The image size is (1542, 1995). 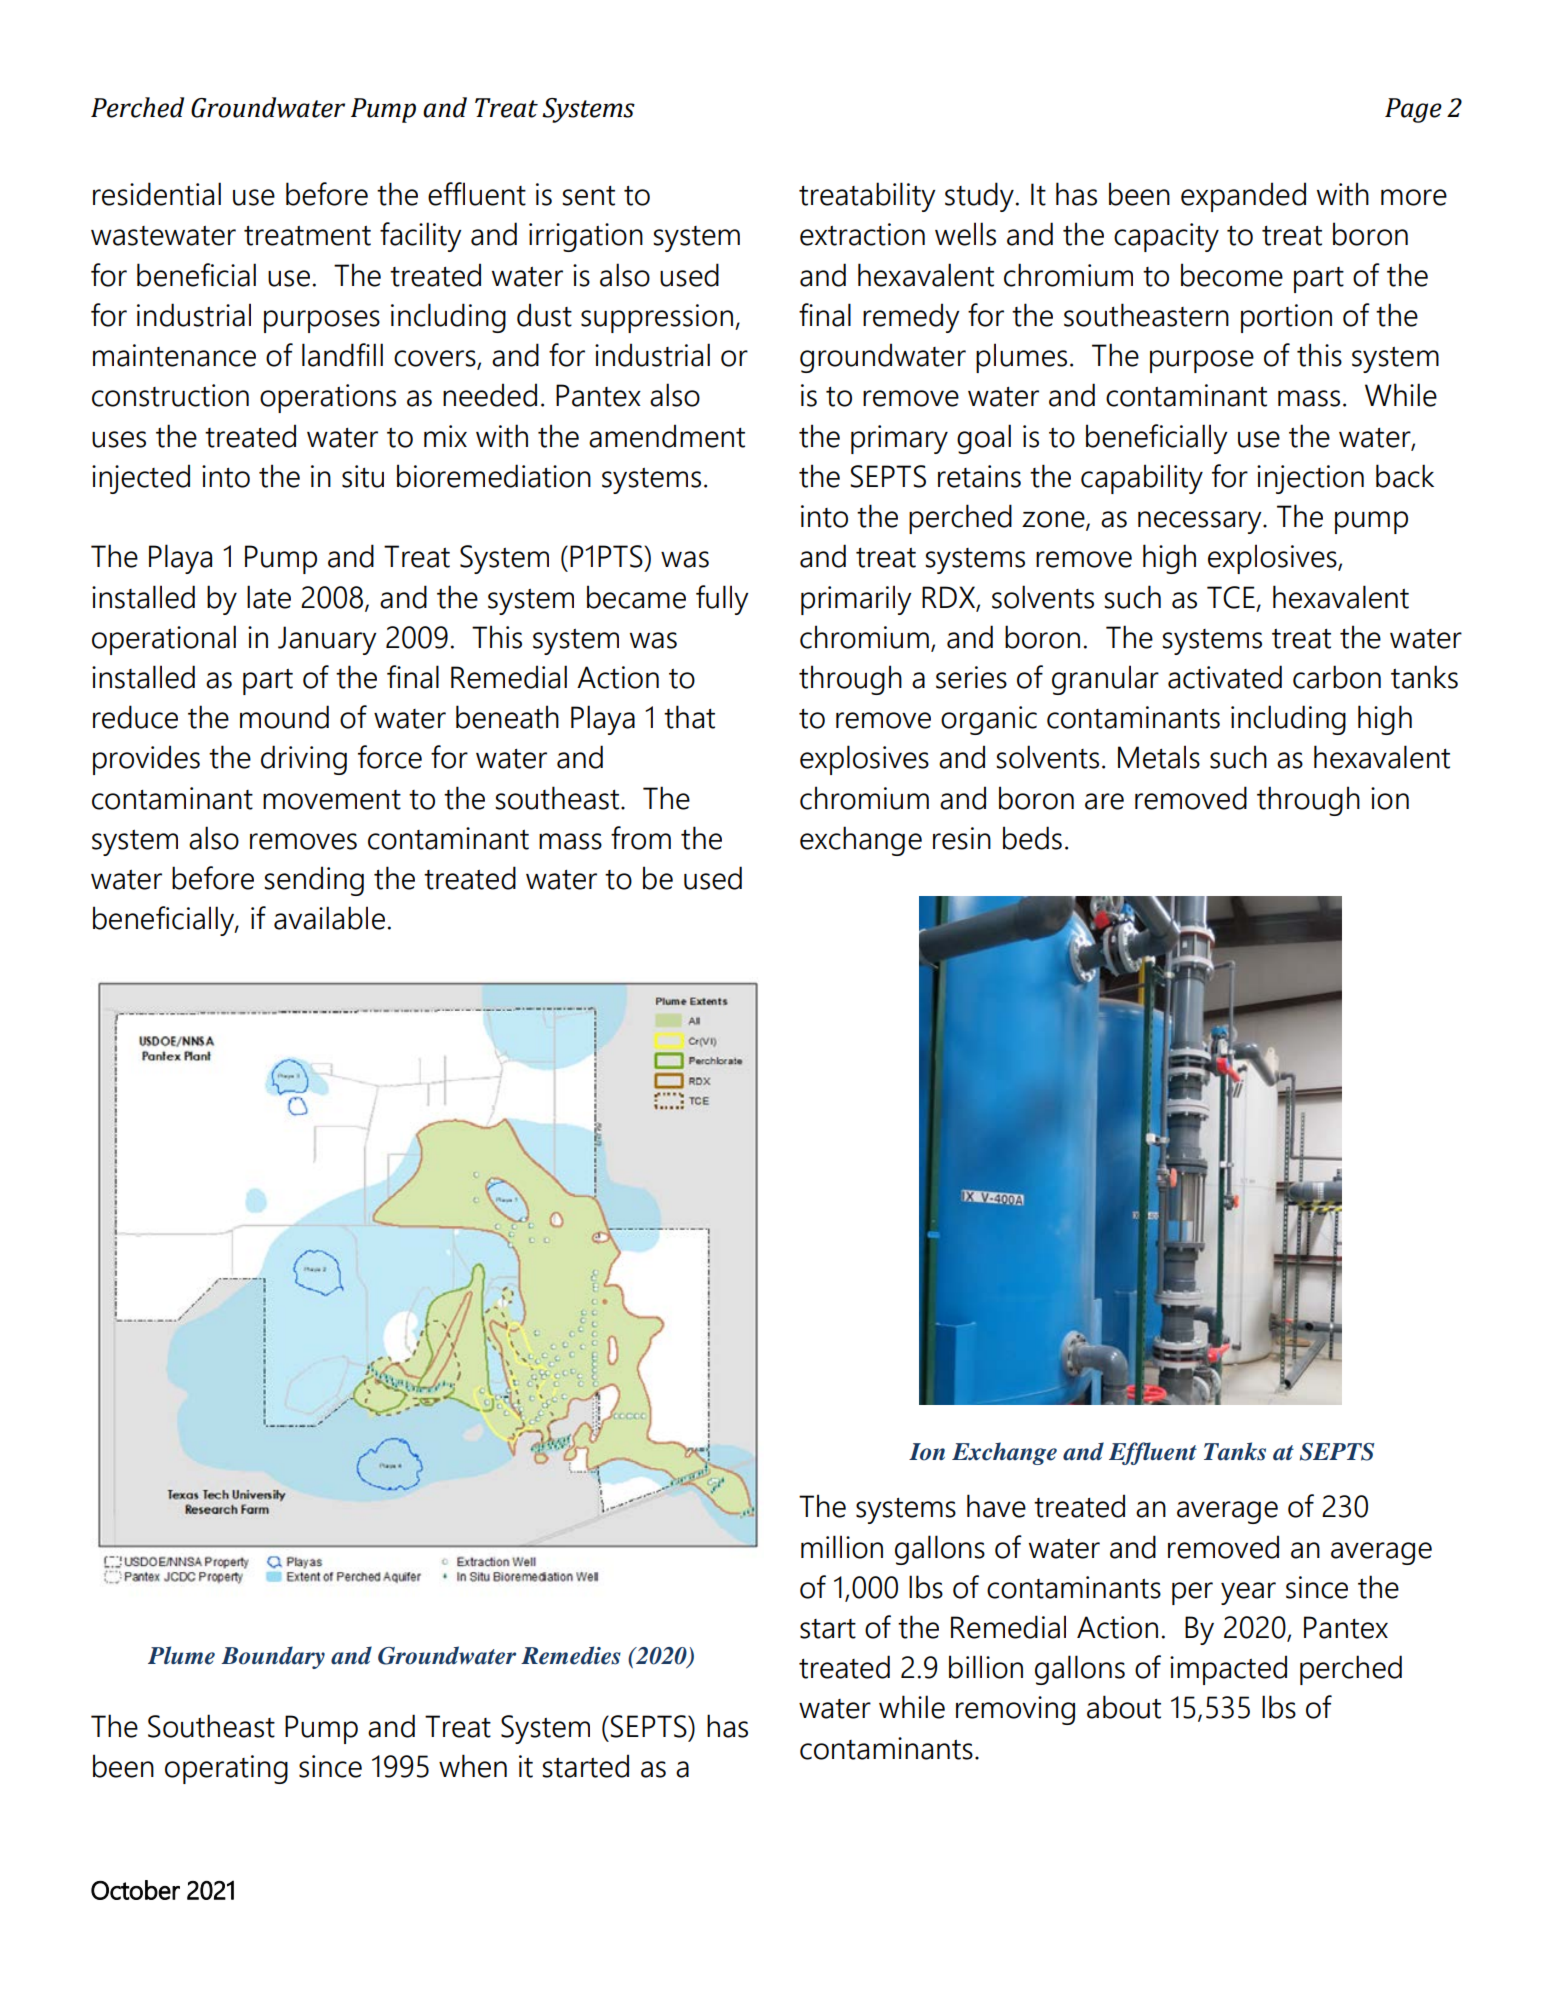 I want to click on operating, so click(x=226, y=1769).
